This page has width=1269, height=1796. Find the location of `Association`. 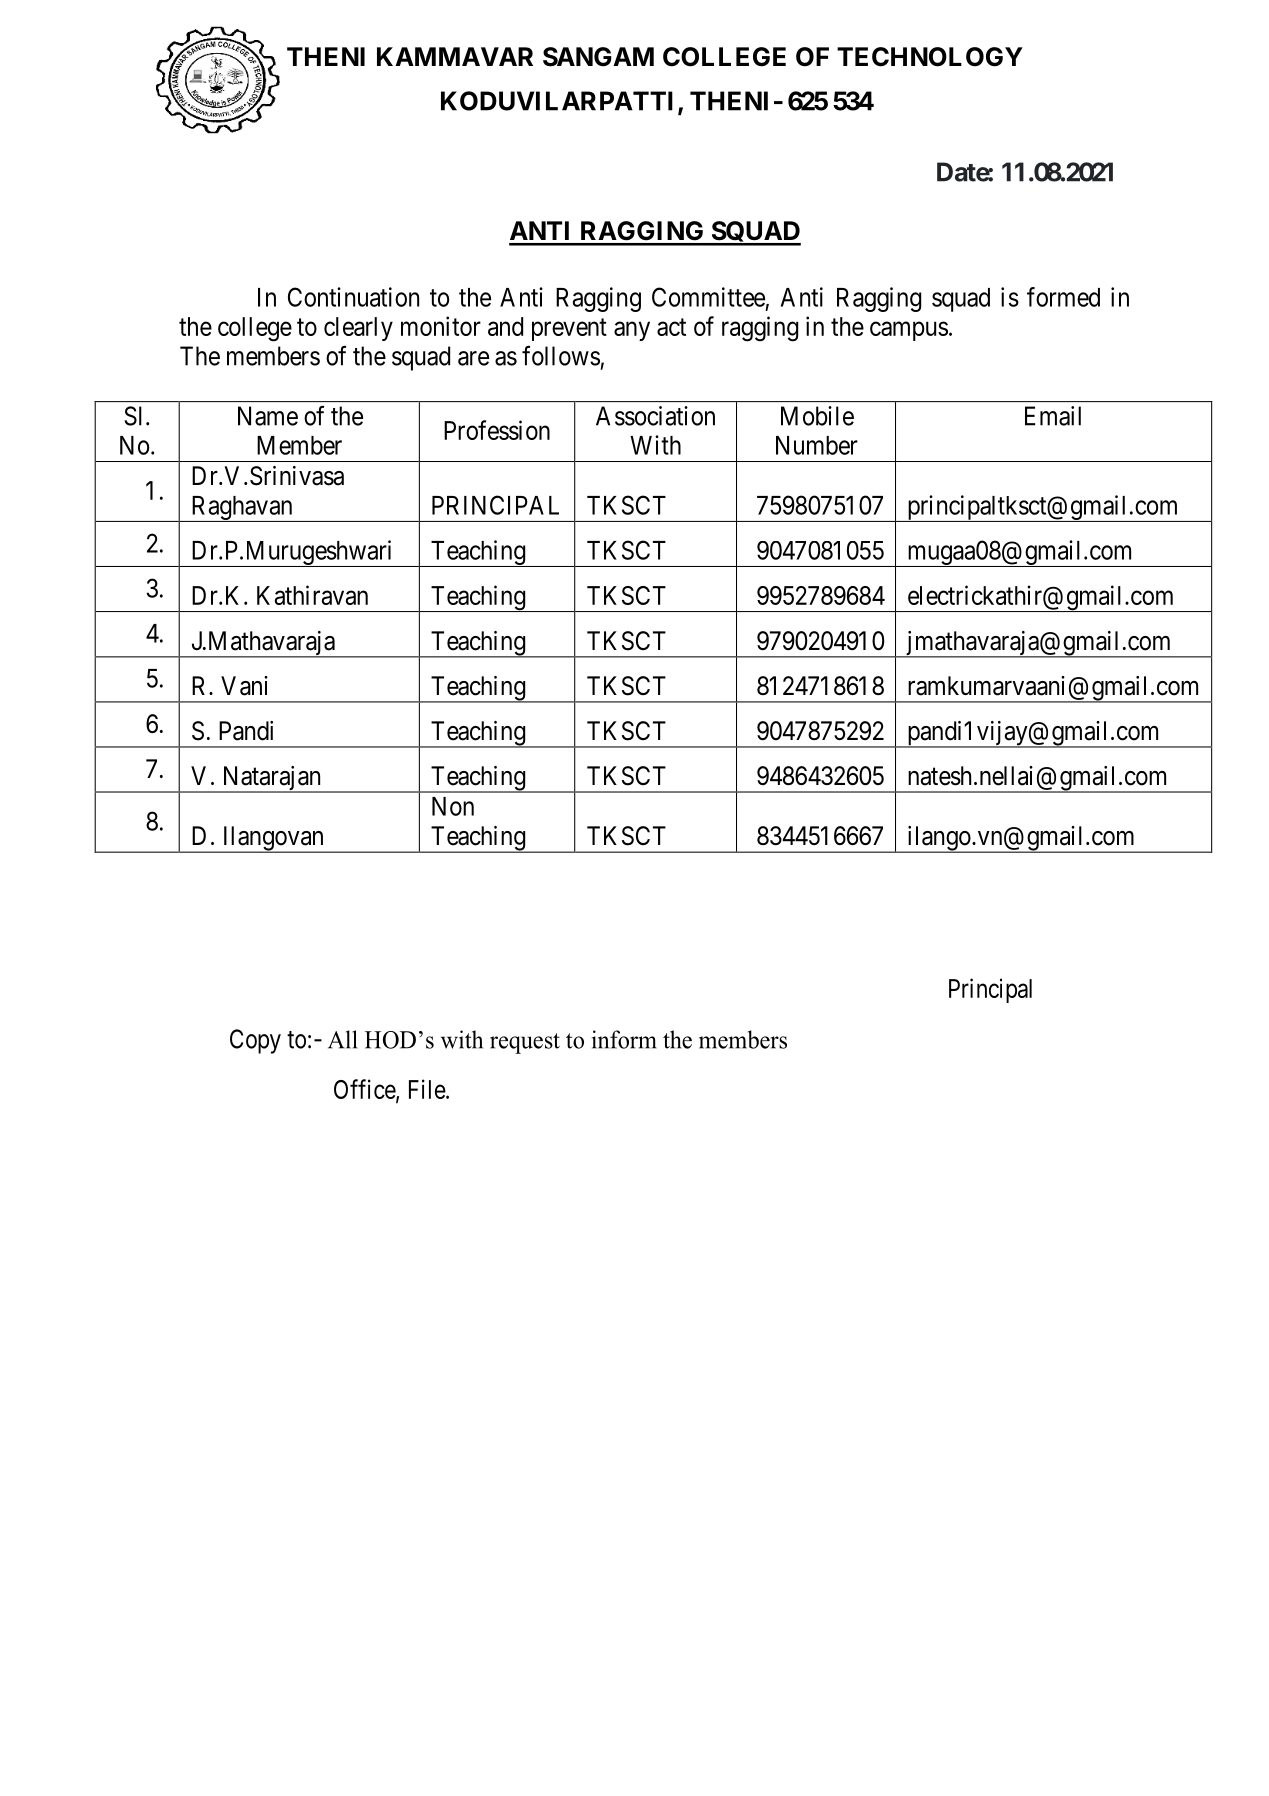

Association is located at coordinates (655, 416).
